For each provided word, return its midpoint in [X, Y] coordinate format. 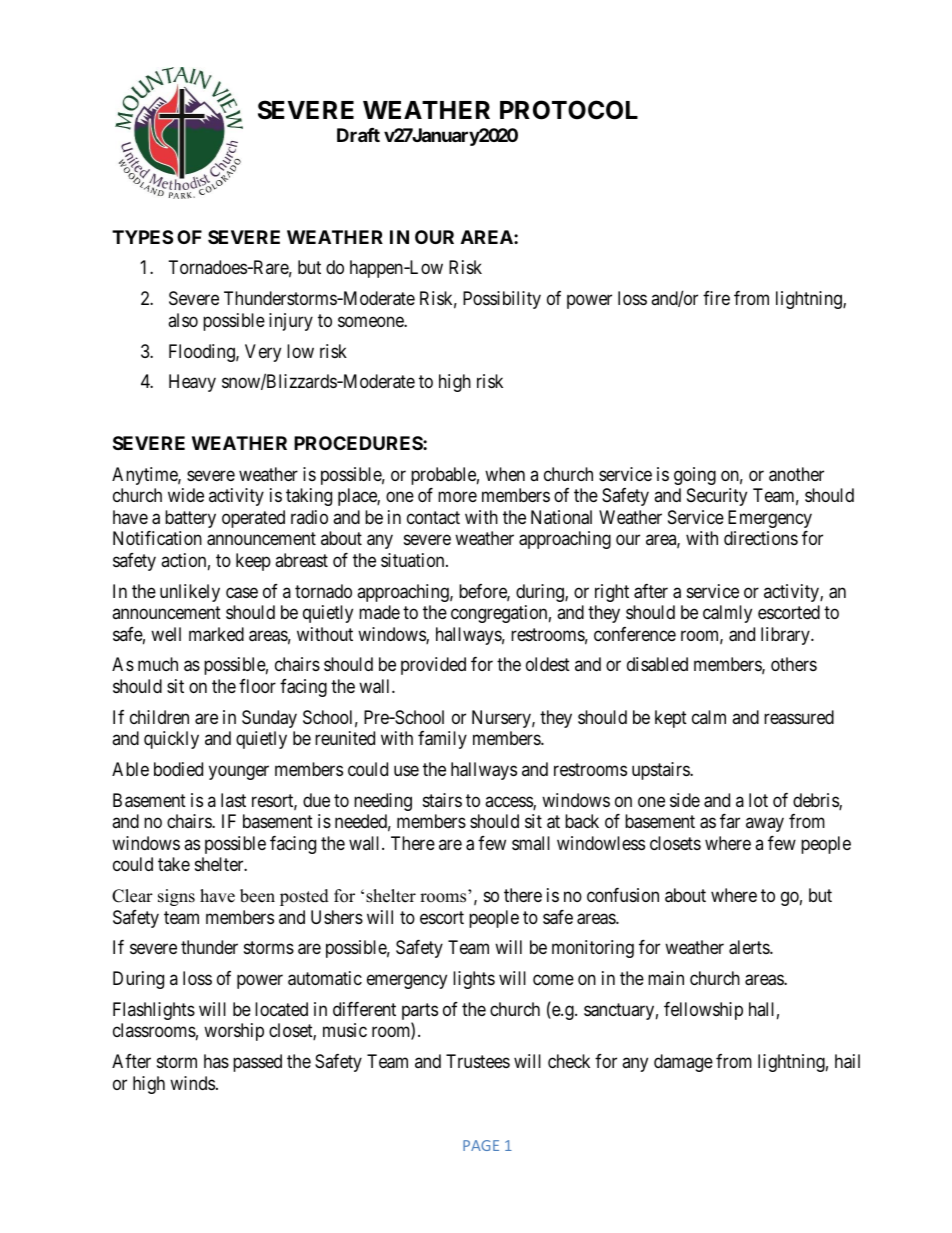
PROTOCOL [569, 110]
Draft [358, 135]
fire [716, 298]
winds [192, 1083]
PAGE [481, 1145]
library [786, 636]
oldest [548, 664]
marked [216, 634]
